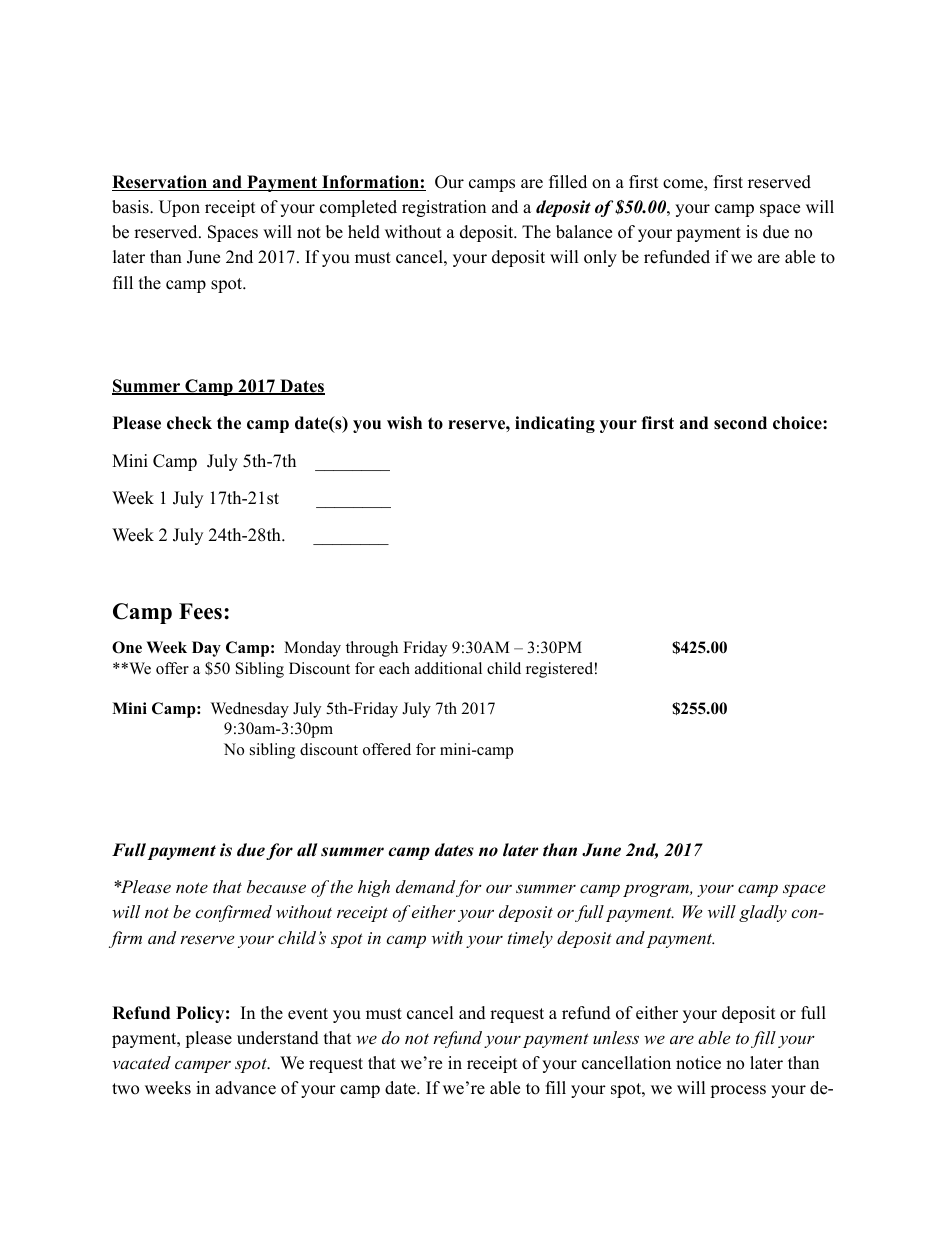  I want to click on second, so click(740, 423).
